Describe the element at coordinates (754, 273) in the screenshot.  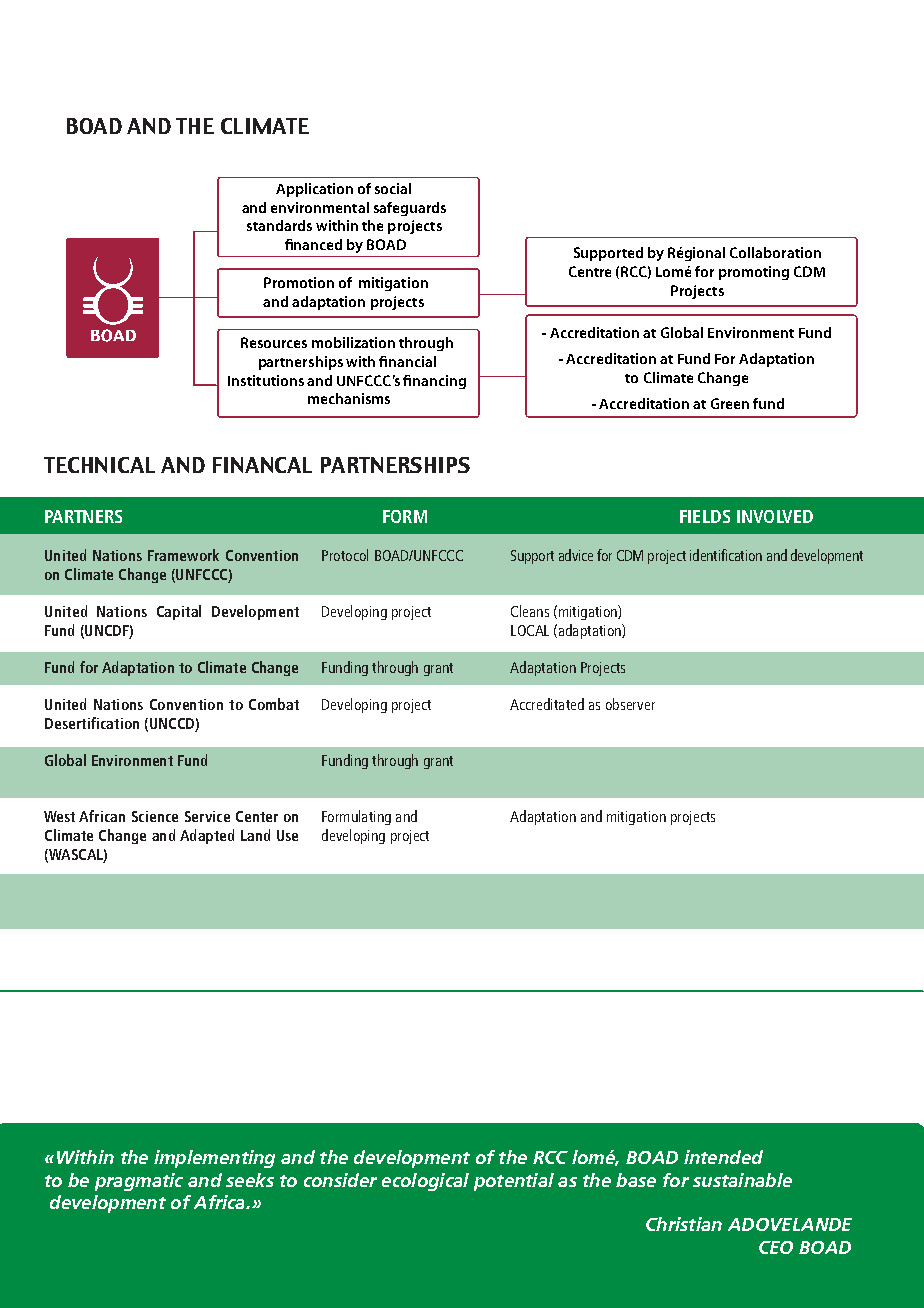
I see `promoting` at that location.
